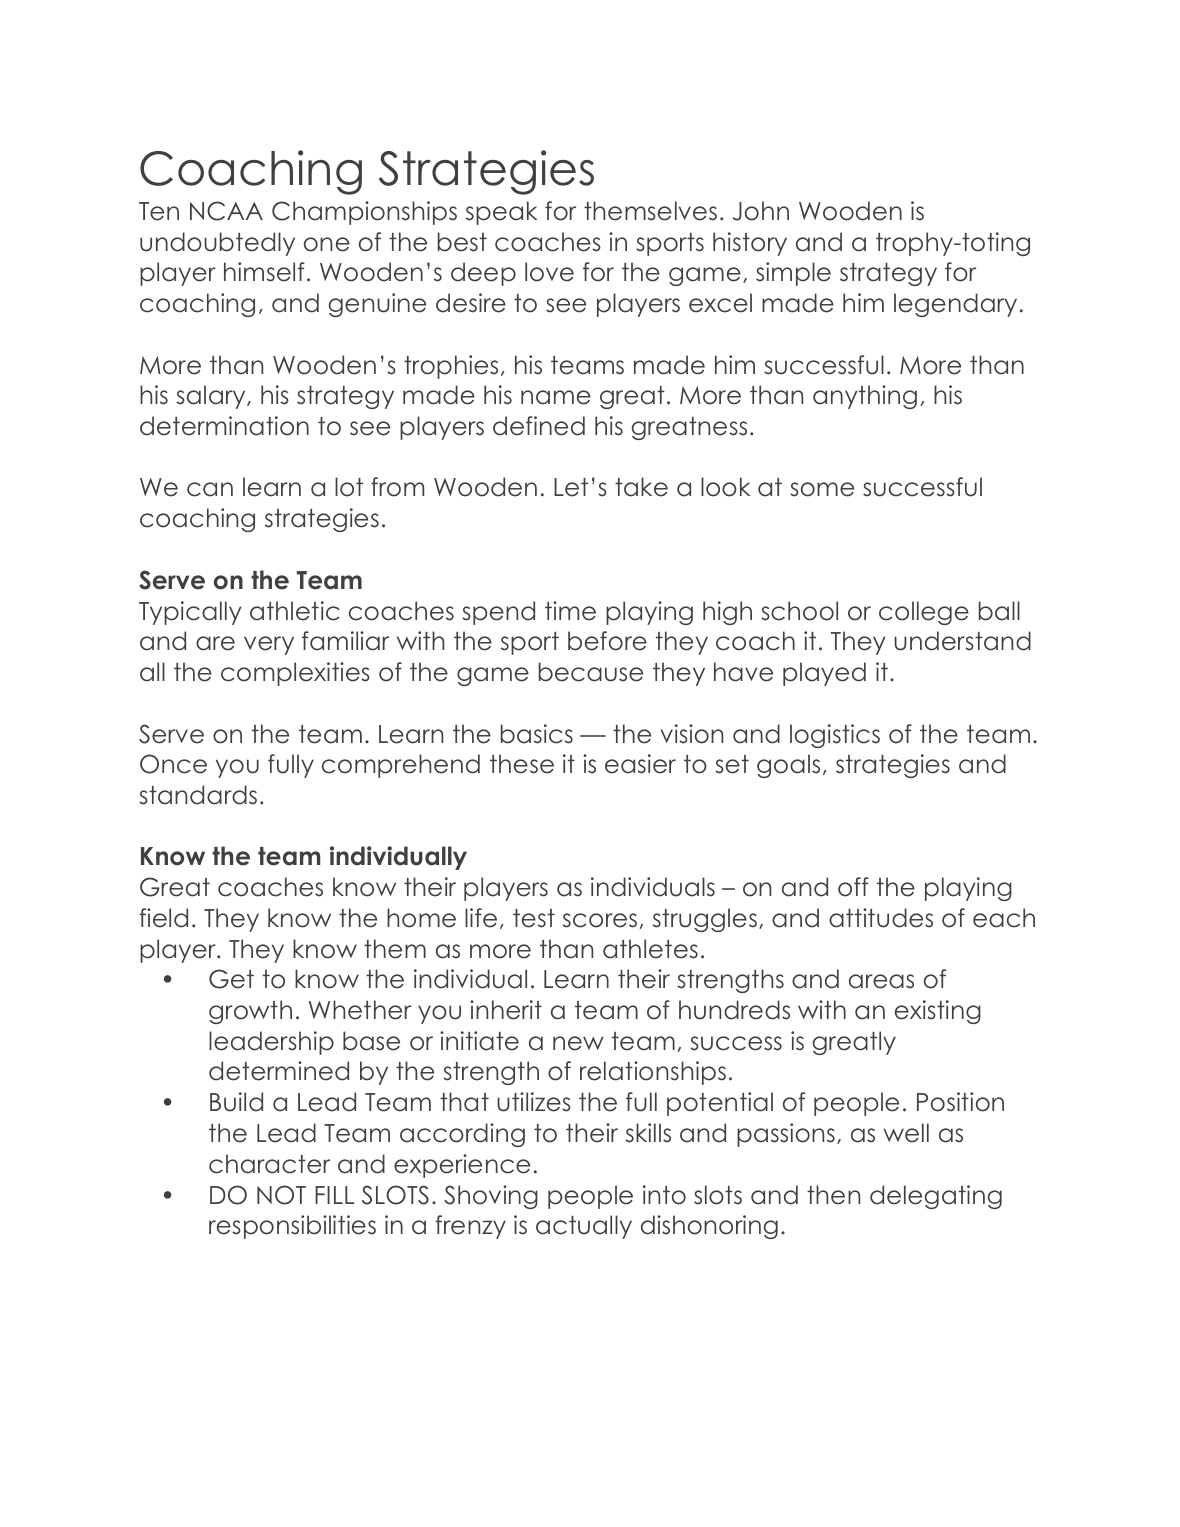 The height and width of the document is (1527, 1180). Describe the element at coordinates (217, 244) in the document. I see `undoubtedly` at that location.
